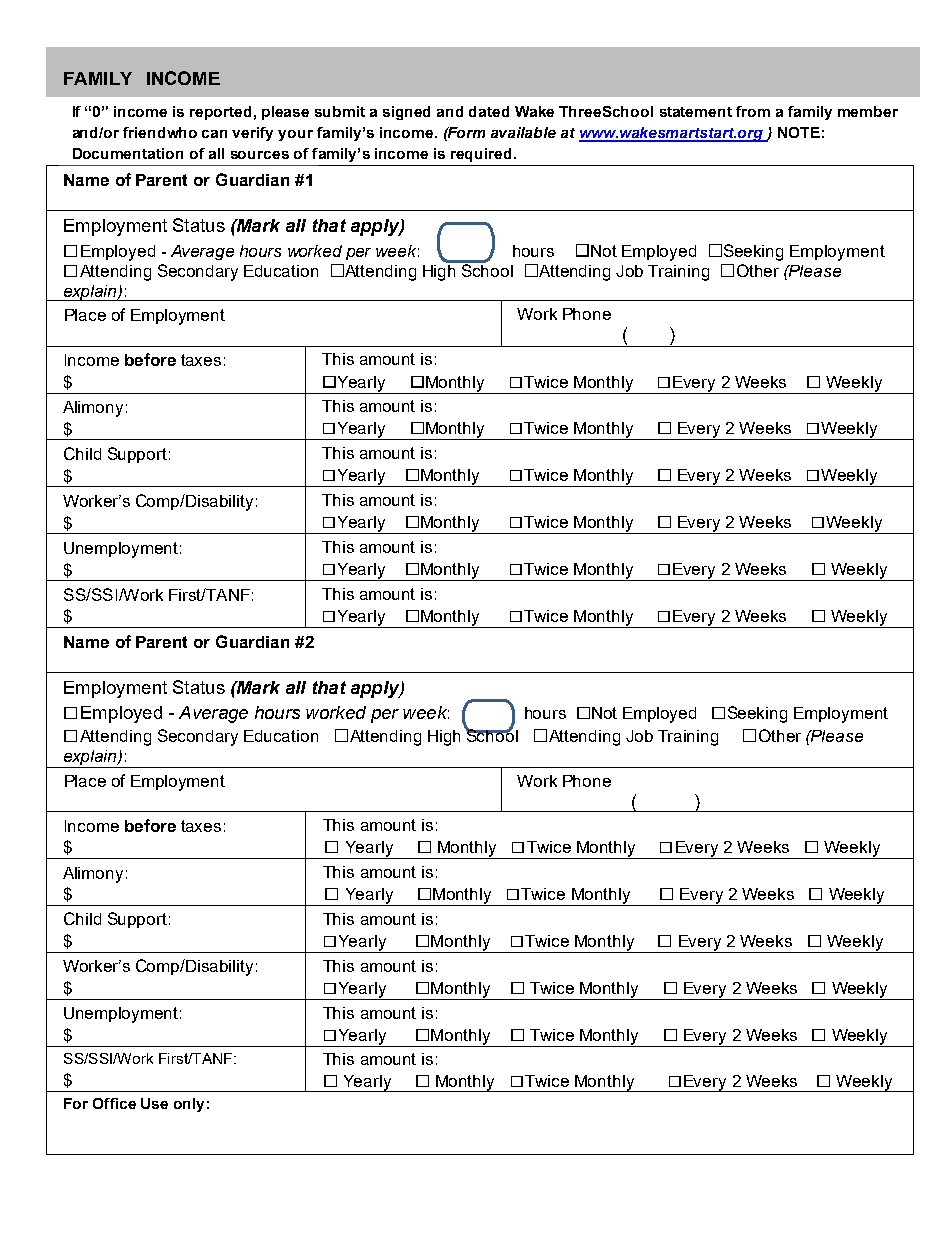  I want to click on statement, so click(696, 112).
